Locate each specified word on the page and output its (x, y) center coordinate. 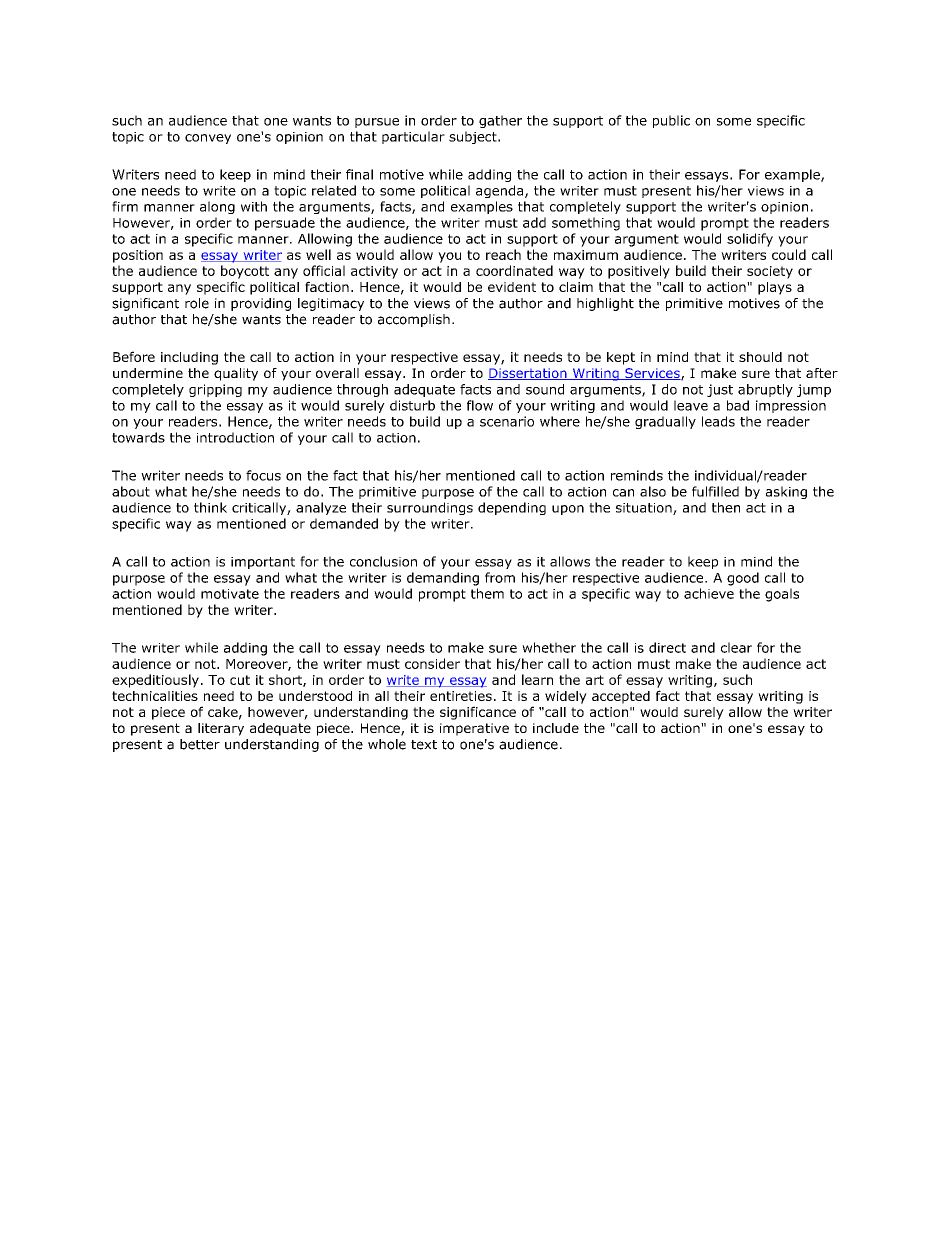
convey (208, 139)
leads (718, 421)
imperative (474, 729)
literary (221, 729)
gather (500, 121)
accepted (621, 697)
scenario (507, 421)
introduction (235, 437)
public (671, 121)
